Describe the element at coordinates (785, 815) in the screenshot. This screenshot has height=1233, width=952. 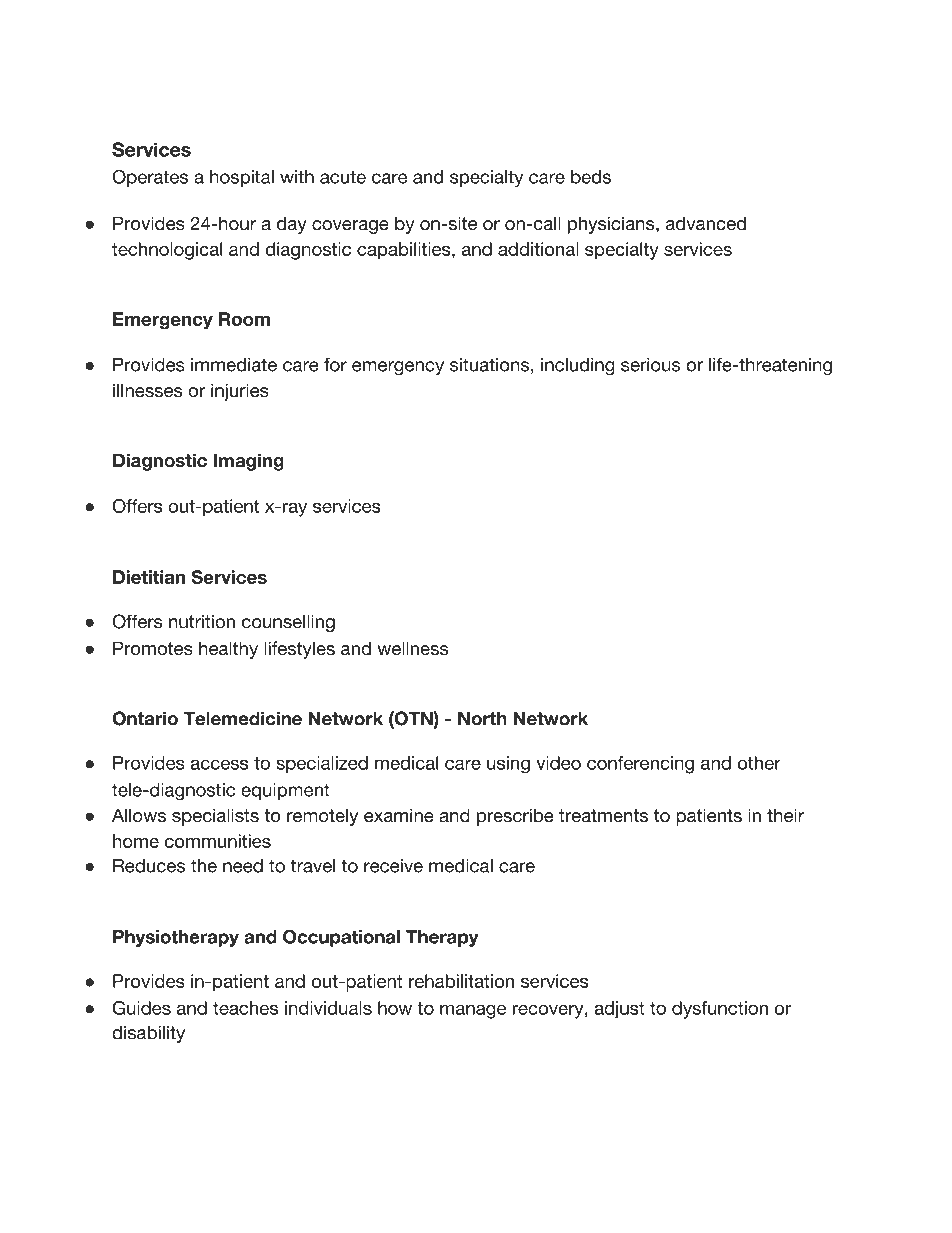
I see `their` at that location.
